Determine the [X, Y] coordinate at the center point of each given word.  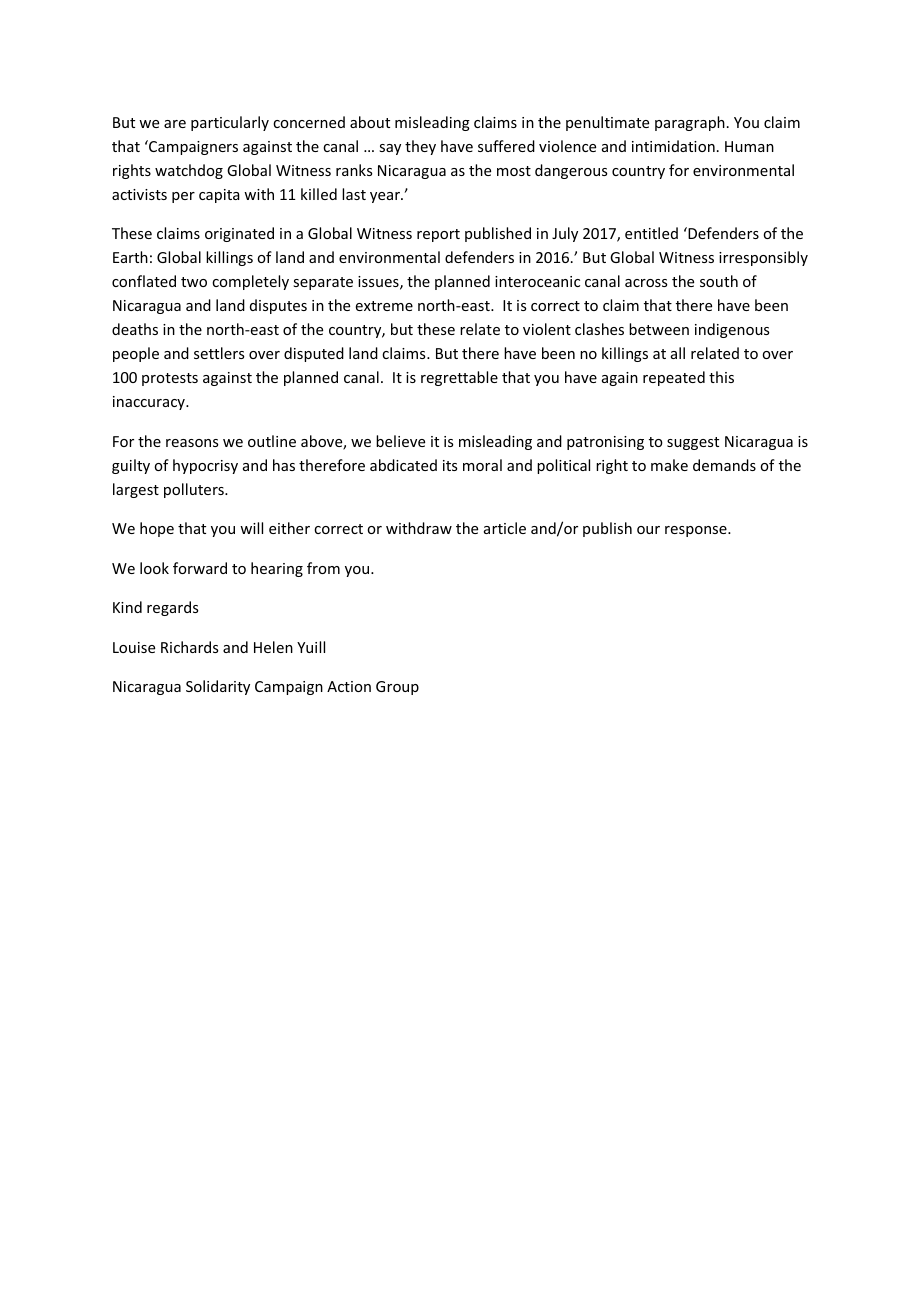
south [719, 281]
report [438, 235]
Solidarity [218, 687]
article [505, 528]
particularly [230, 123]
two [194, 282]
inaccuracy [150, 403]
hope [157, 529]
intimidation [673, 146]
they [420, 147]
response [697, 531]
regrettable [459, 378]
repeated [674, 378]
